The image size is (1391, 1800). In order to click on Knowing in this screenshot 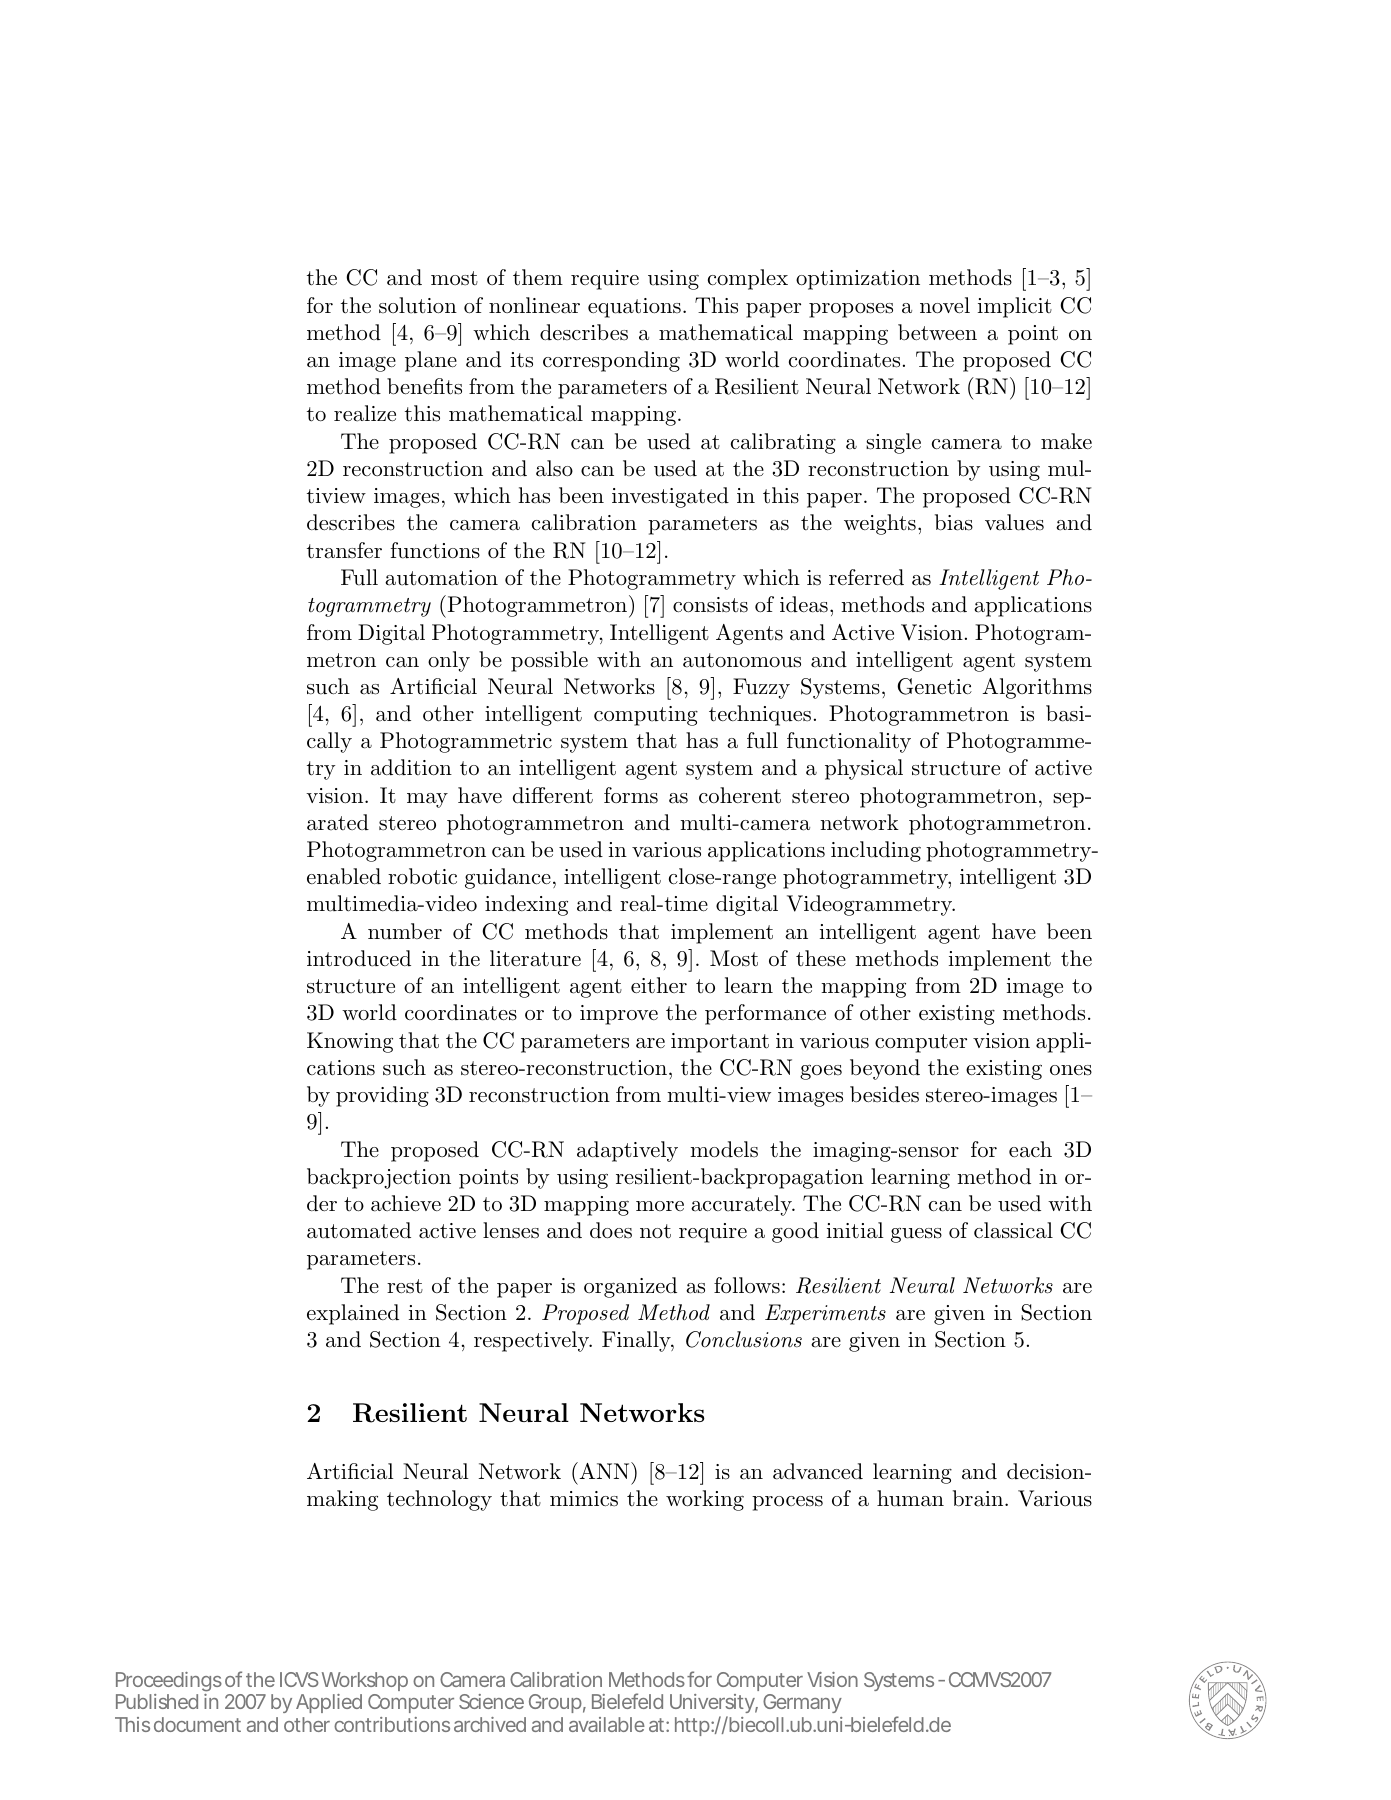, I will do `click(350, 1042)`.
